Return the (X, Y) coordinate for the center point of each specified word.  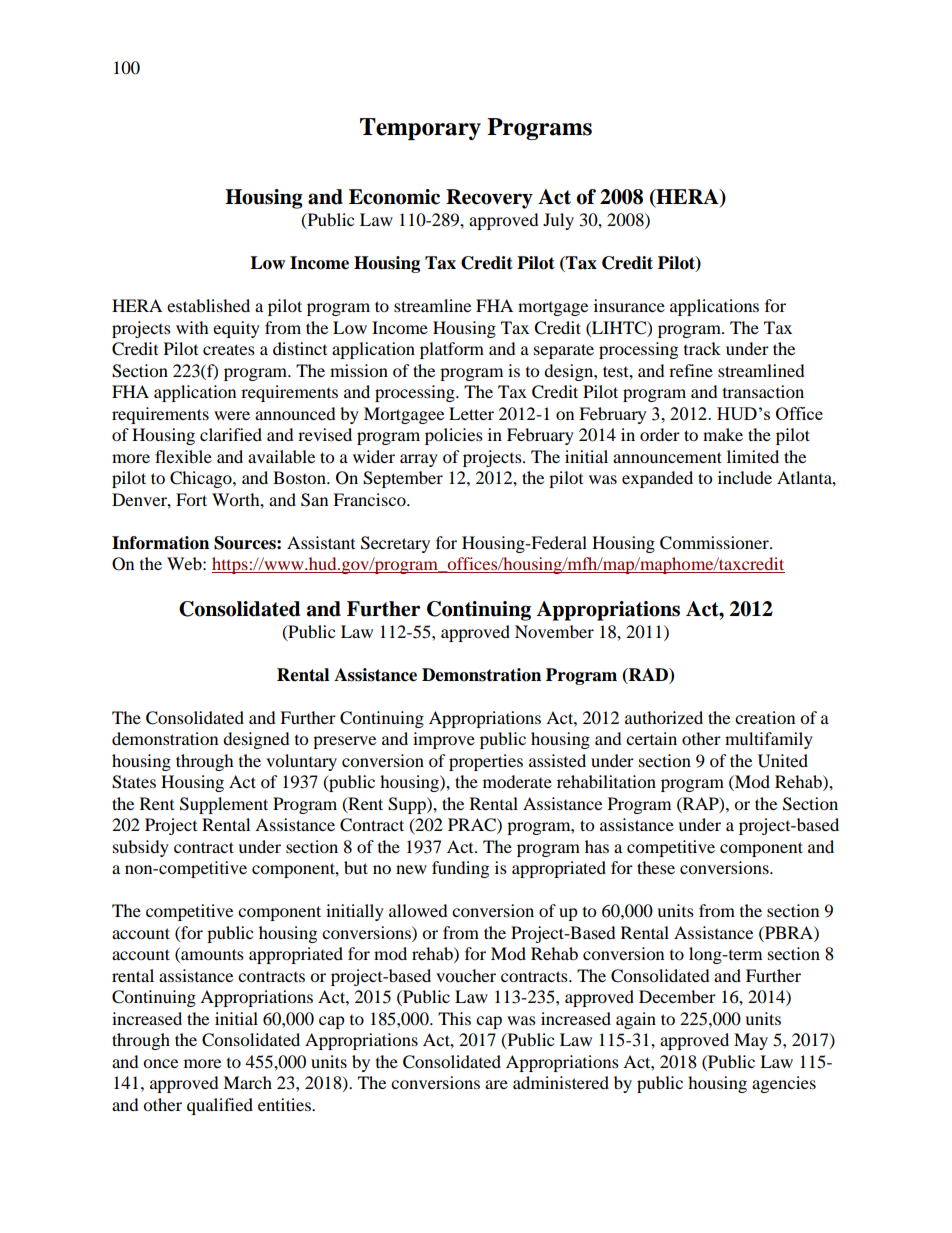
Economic (394, 197)
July (558, 221)
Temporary (420, 129)
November (554, 631)
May (751, 1041)
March (247, 1082)
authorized (664, 717)
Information (160, 543)
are (496, 1084)
